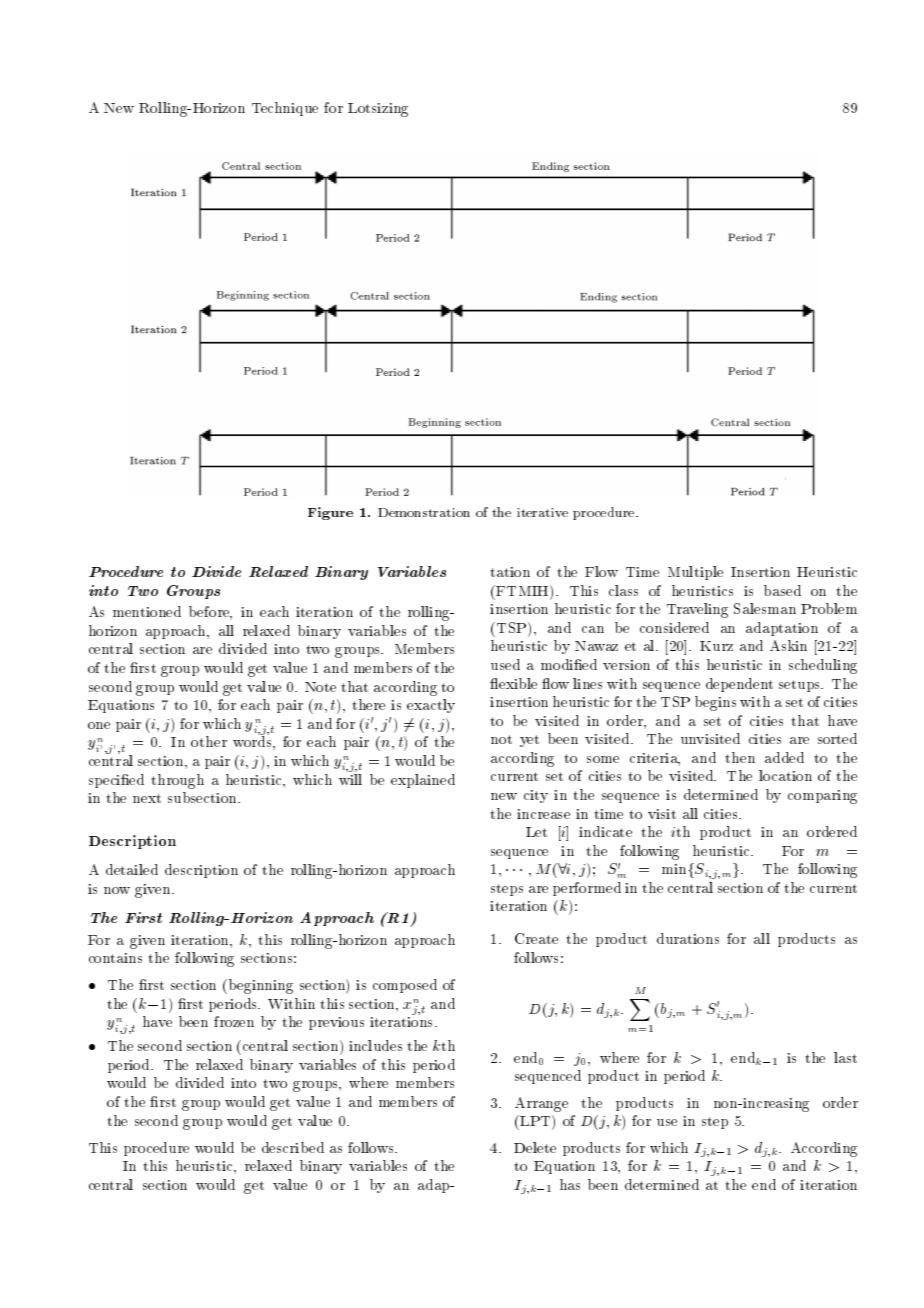 This document has width=924, height=1308. I want to click on Askin, so click(788, 645).
